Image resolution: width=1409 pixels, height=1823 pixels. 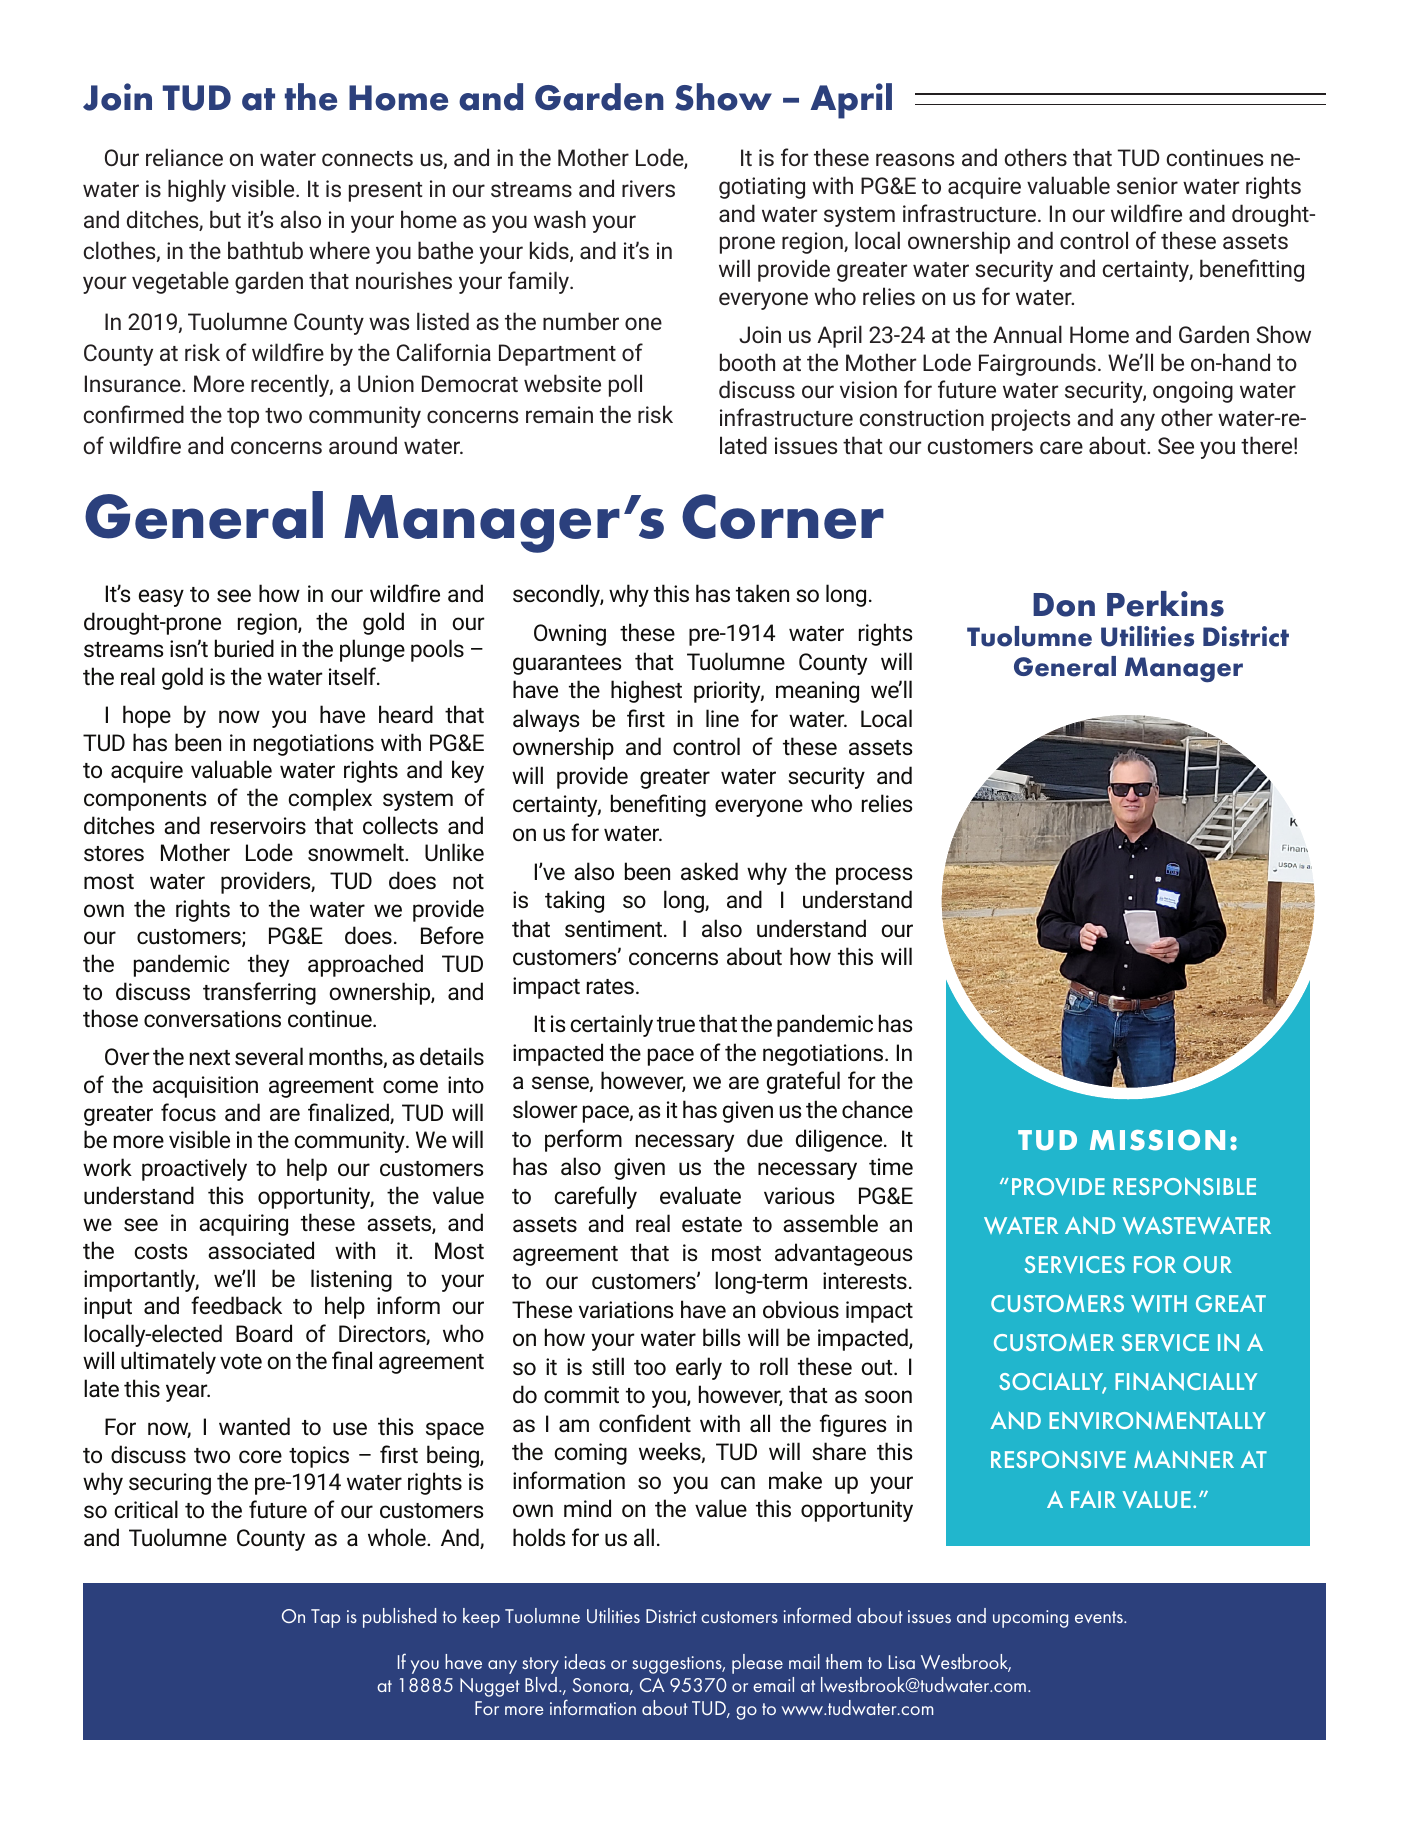 What do you see at coordinates (648, 188) in the page?
I see `rivers` at bounding box center [648, 188].
